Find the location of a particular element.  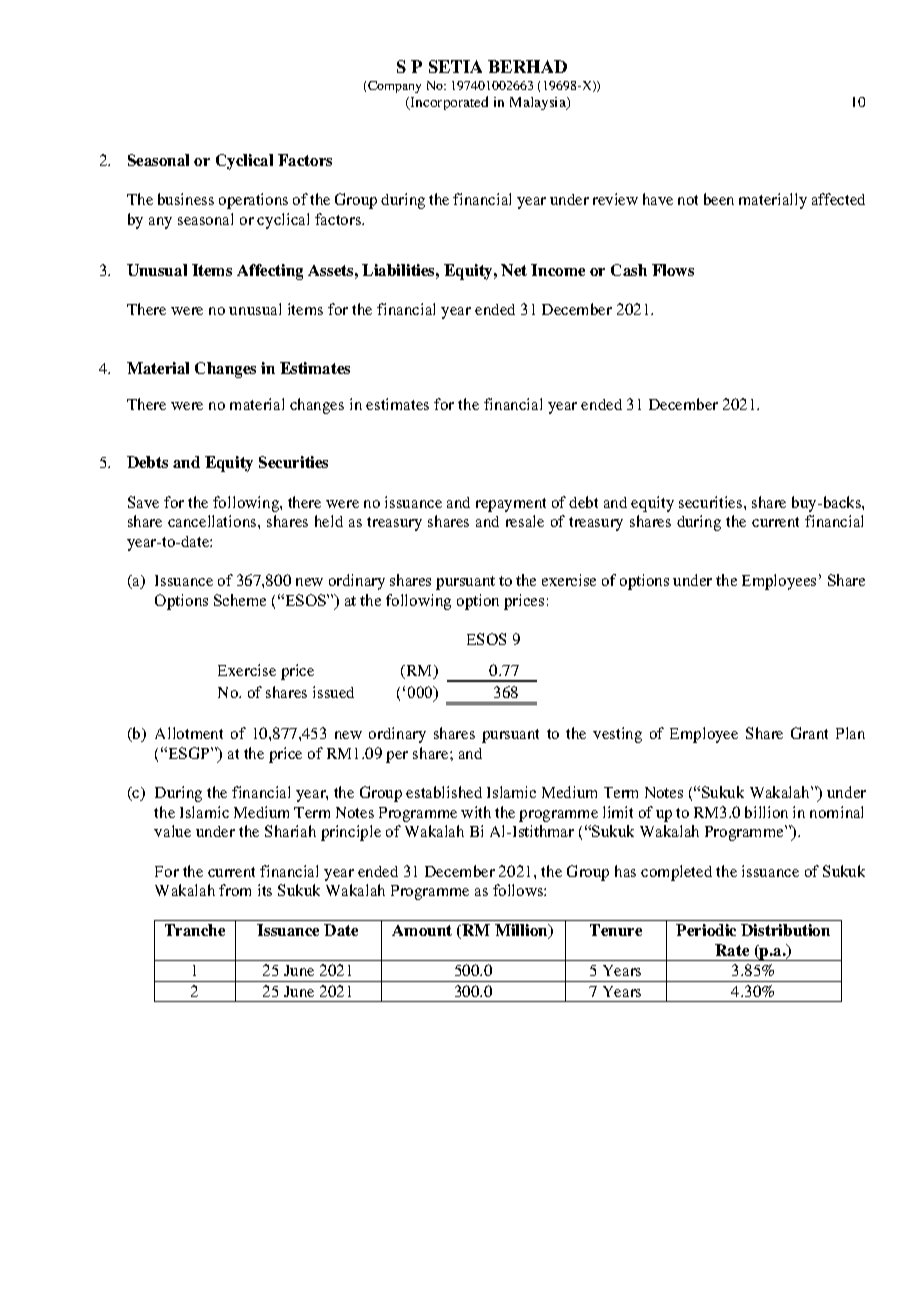

from is located at coordinates (235, 890).
